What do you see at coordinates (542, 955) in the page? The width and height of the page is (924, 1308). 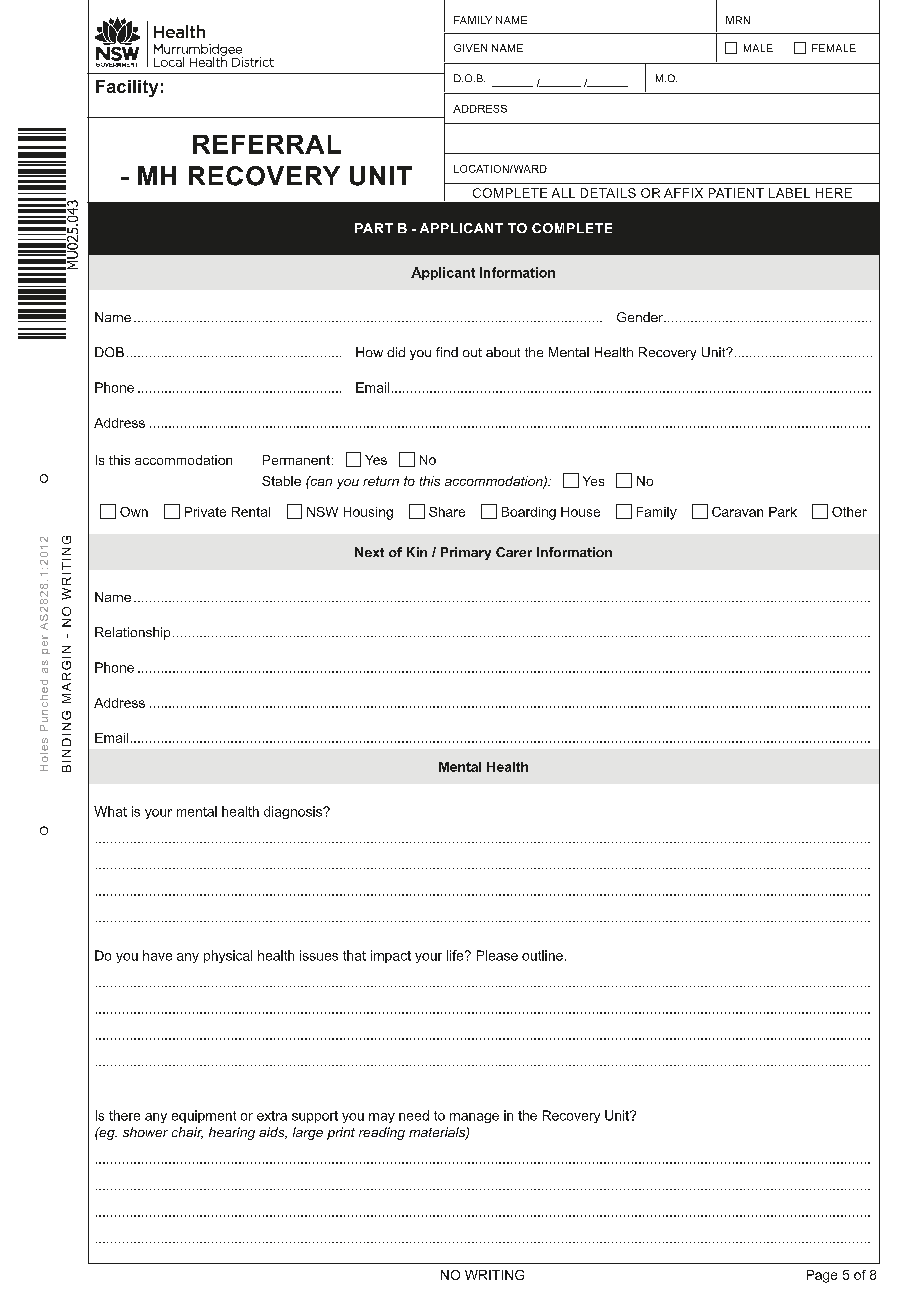 I see `outline` at bounding box center [542, 955].
